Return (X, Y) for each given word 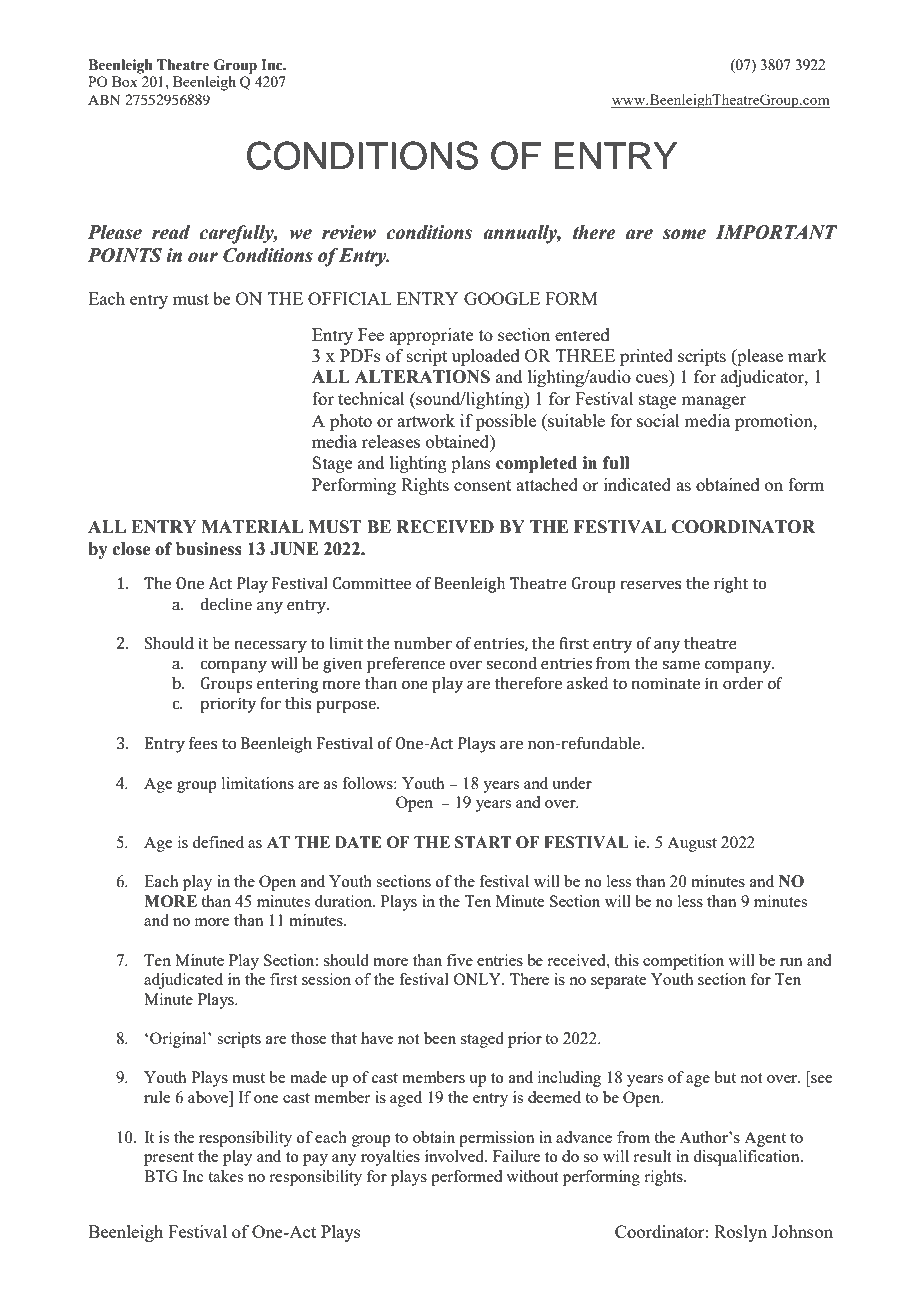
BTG (161, 1176)
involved (456, 1156)
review (349, 232)
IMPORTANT (776, 232)
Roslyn (740, 1233)
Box (125, 81)
